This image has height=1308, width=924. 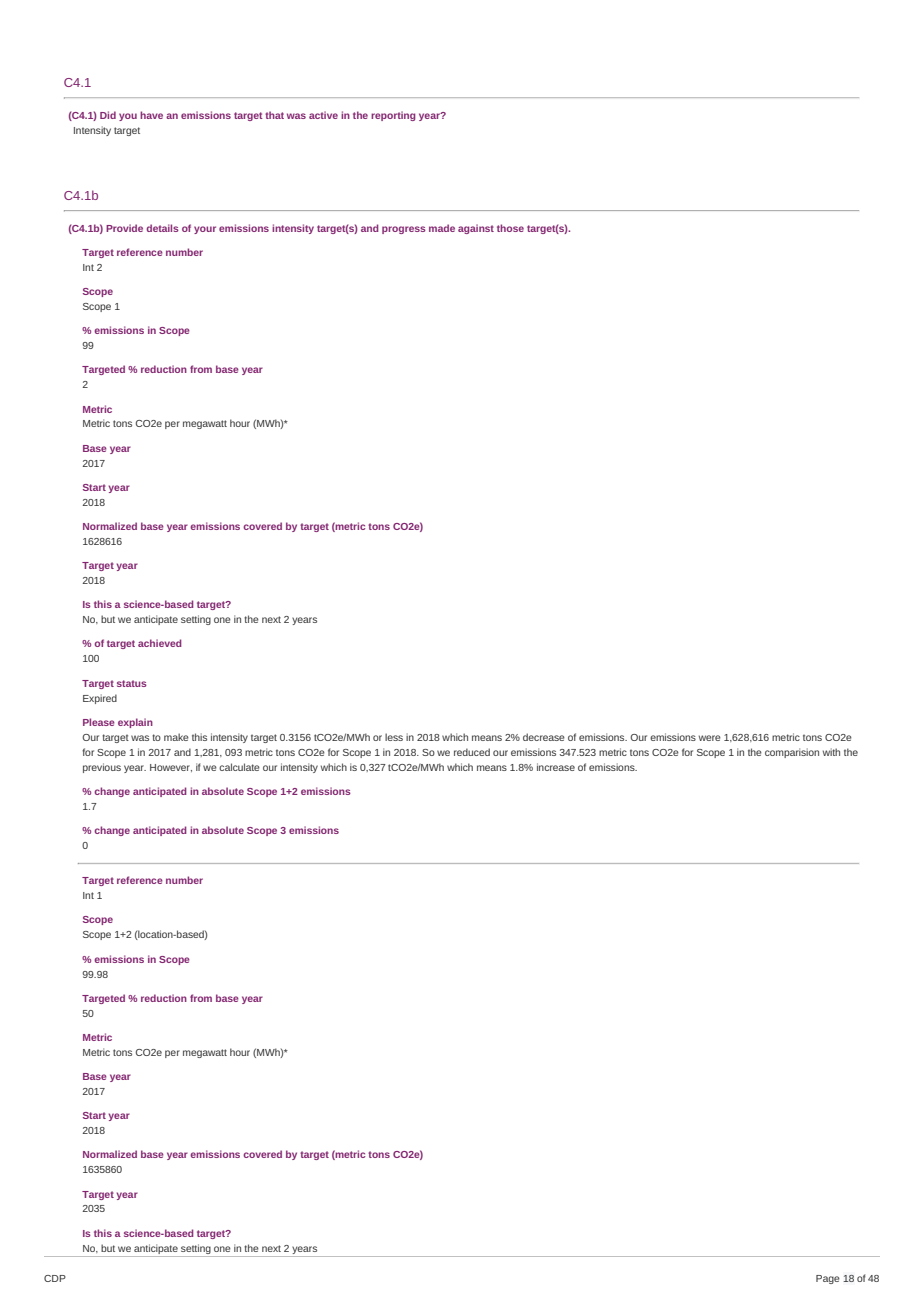 I want to click on reduced, so click(x=472, y=752).
